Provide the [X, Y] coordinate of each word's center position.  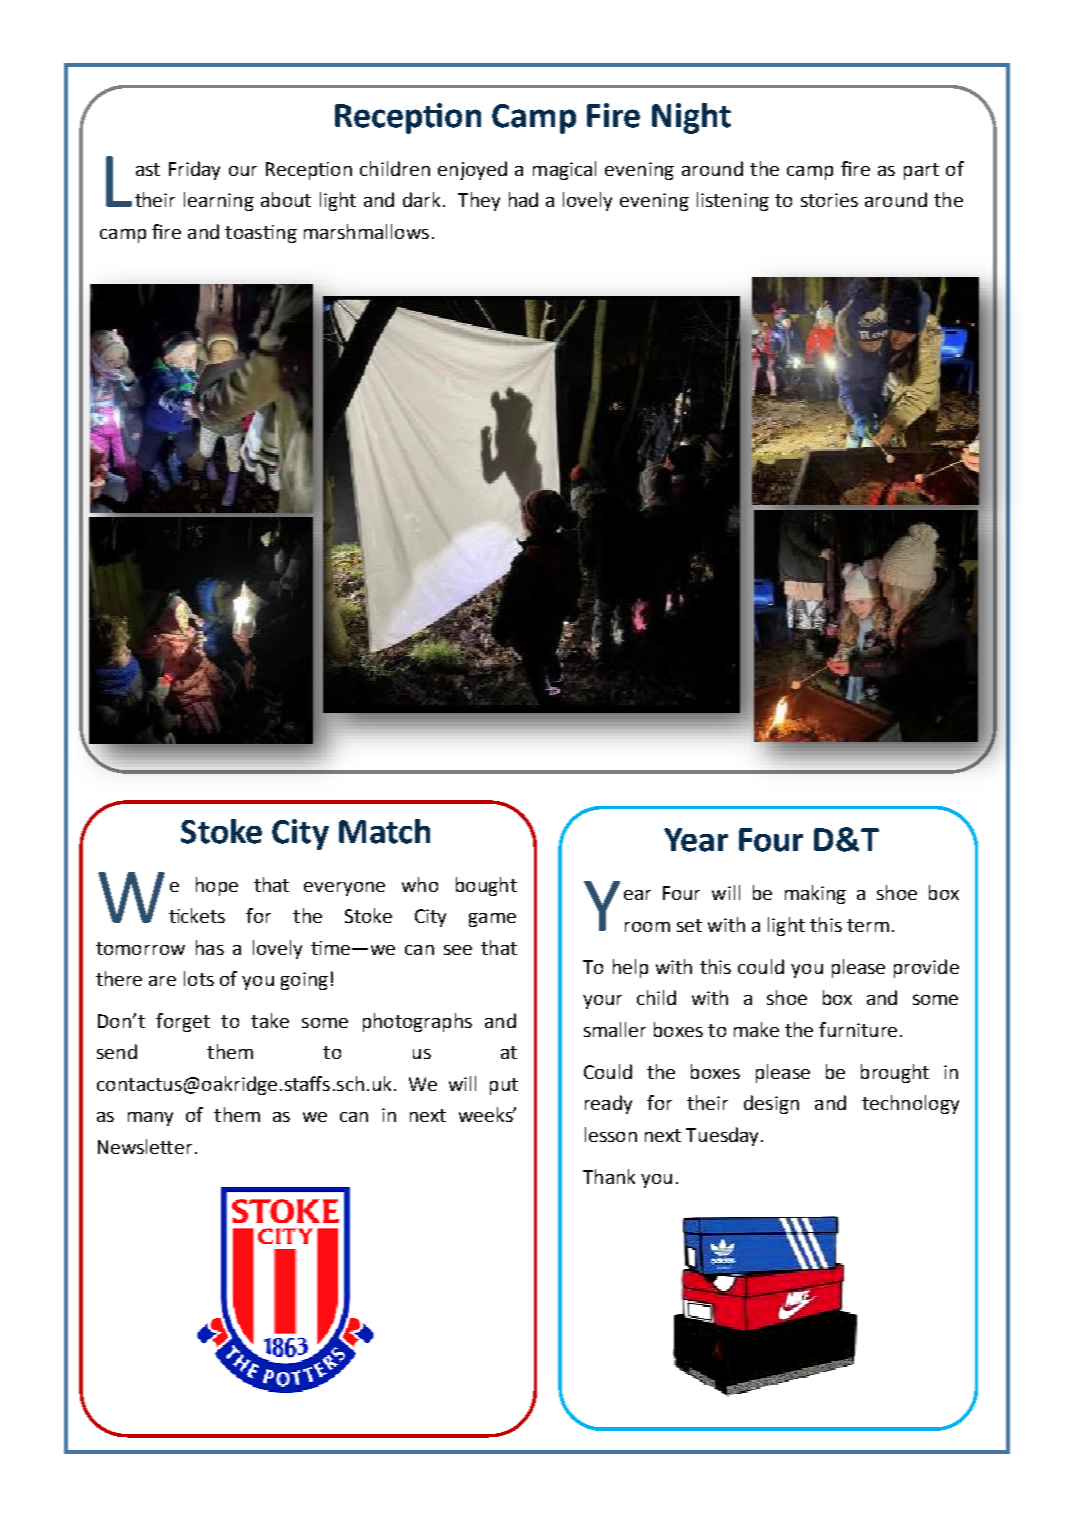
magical [564, 170]
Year [696, 840]
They [479, 201]
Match [384, 831]
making [815, 894]
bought [486, 886]
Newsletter [145, 1146]
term [868, 925]
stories [829, 200]
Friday [194, 170]
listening [733, 201]
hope [217, 886]
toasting [261, 234]
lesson [611, 1134]
